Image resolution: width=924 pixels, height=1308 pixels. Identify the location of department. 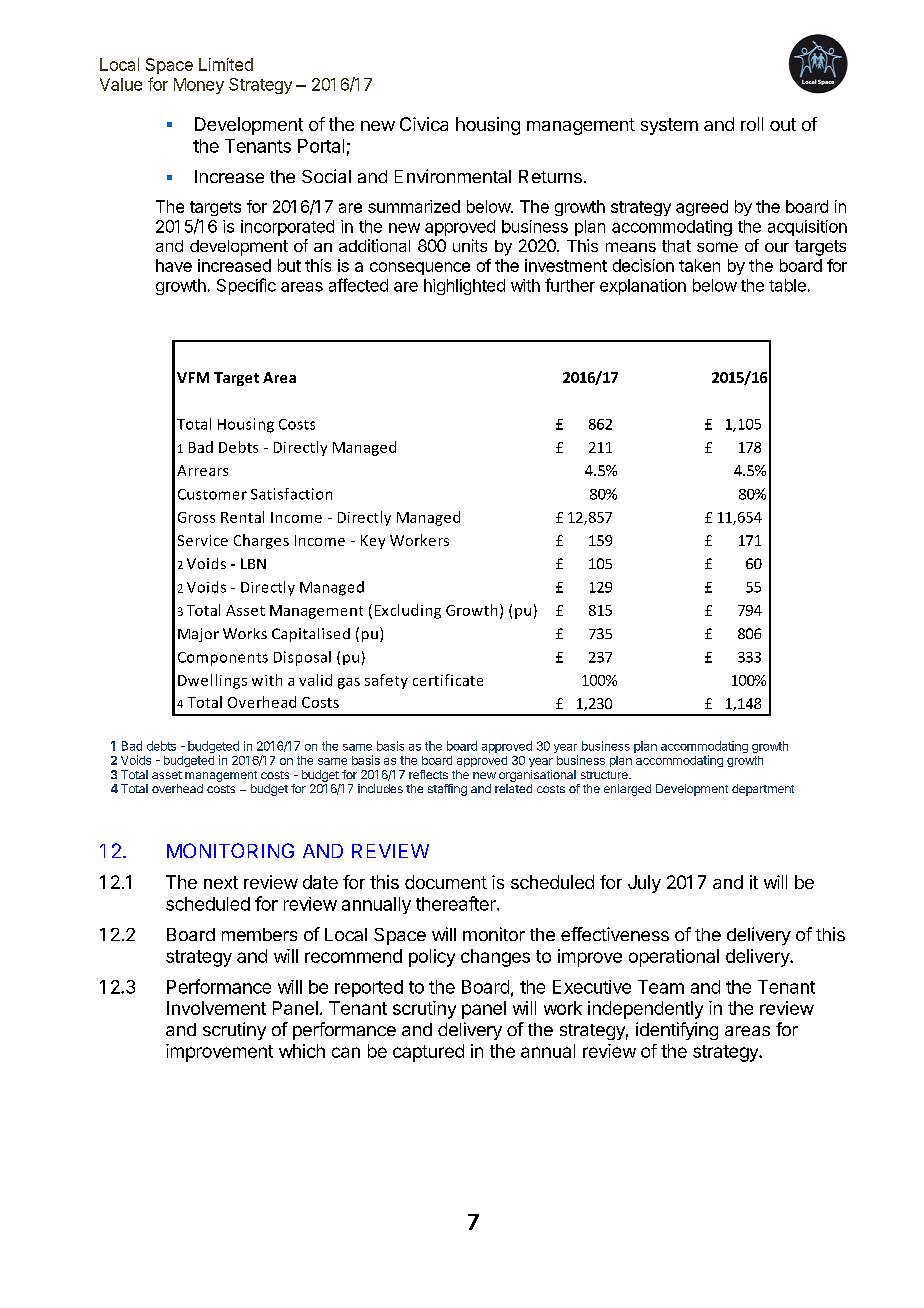
(763, 790).
